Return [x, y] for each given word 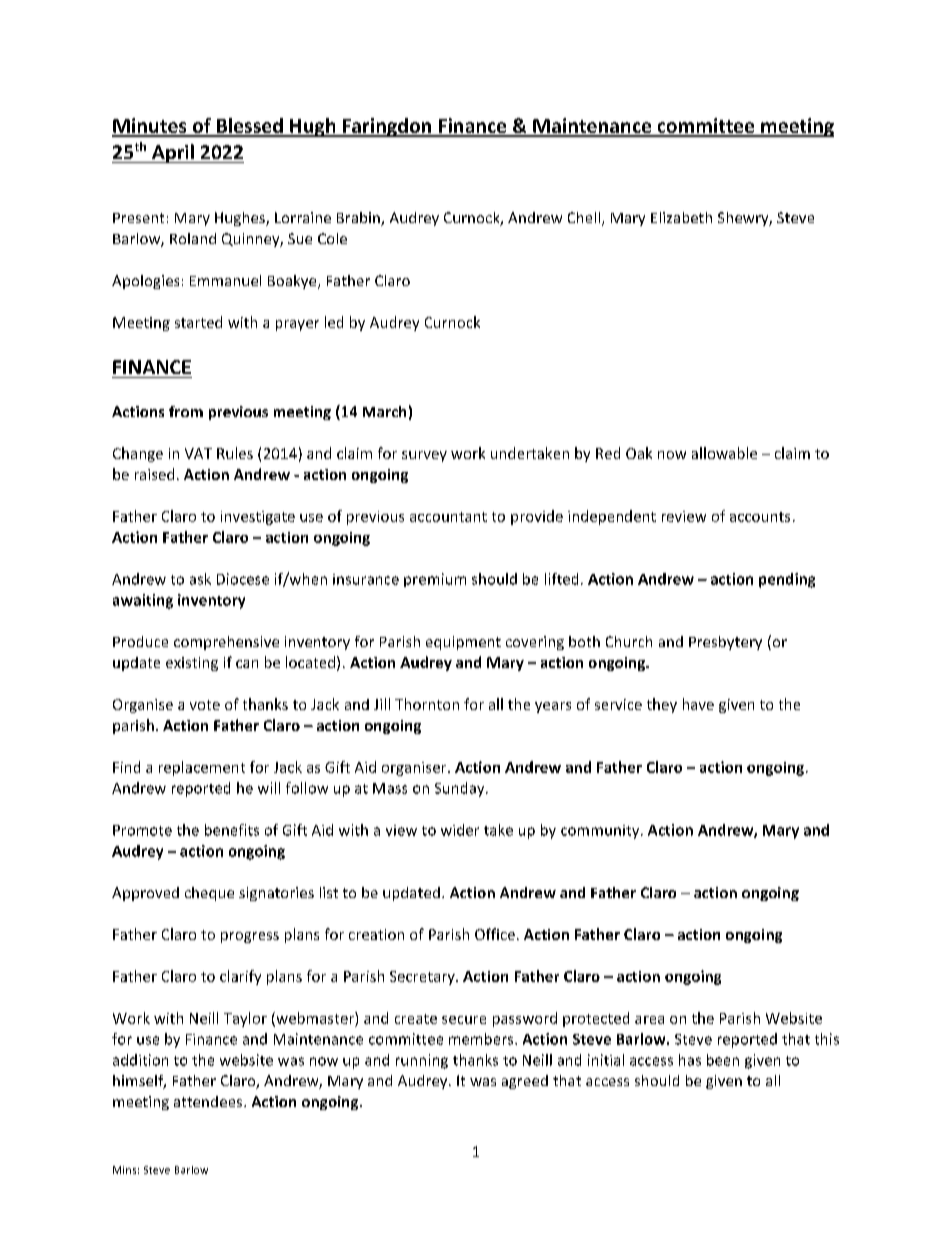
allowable [724, 453]
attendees [209, 1101]
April [173, 153]
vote [205, 705]
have [698, 704]
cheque [209, 894]
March [384, 411]
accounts [760, 517]
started [198, 322]
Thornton [427, 704]
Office [495, 934]
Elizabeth [681, 217]
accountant [448, 517]
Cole [332, 238]
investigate [258, 518]
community [601, 832]
